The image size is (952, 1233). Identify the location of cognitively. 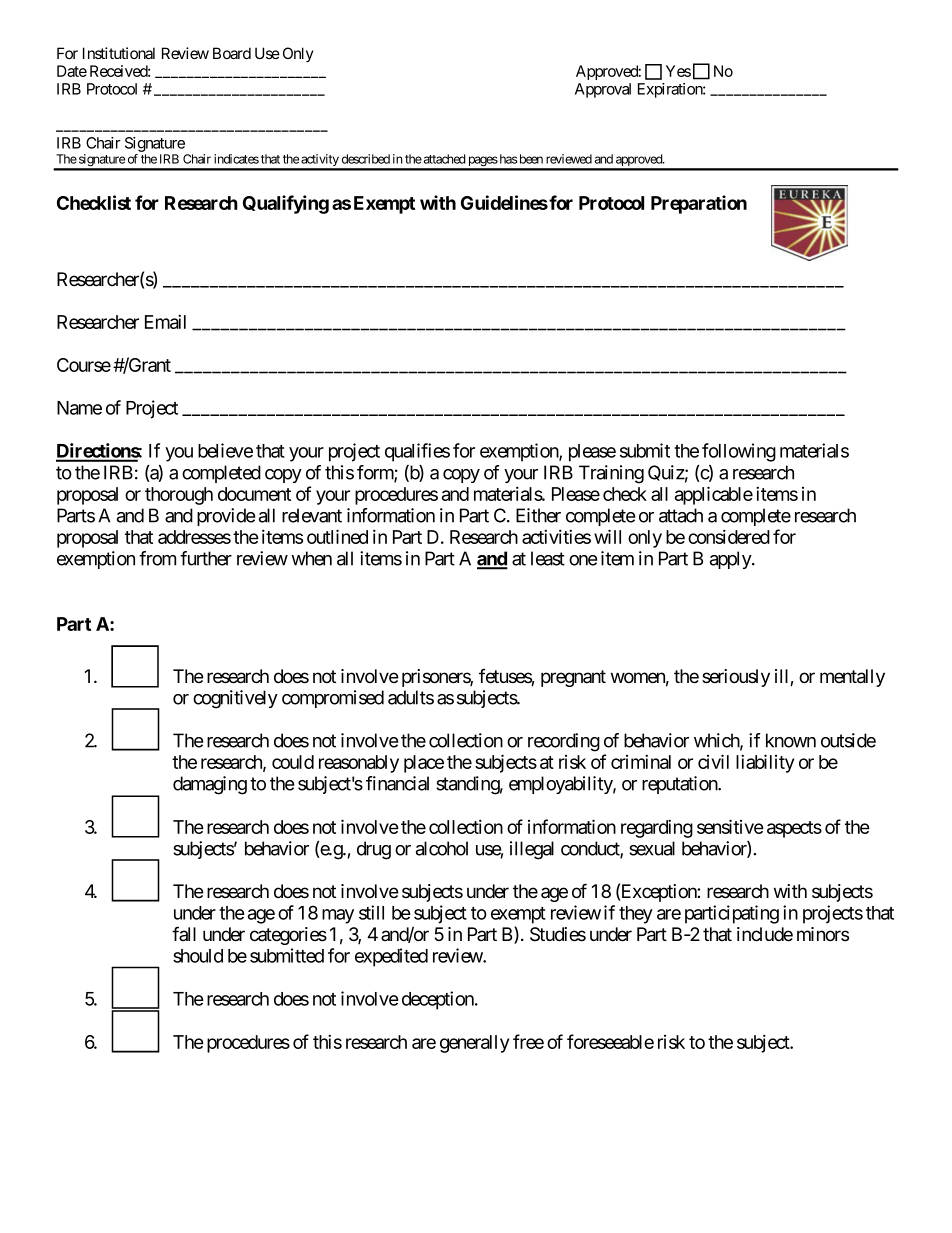
(235, 699).
